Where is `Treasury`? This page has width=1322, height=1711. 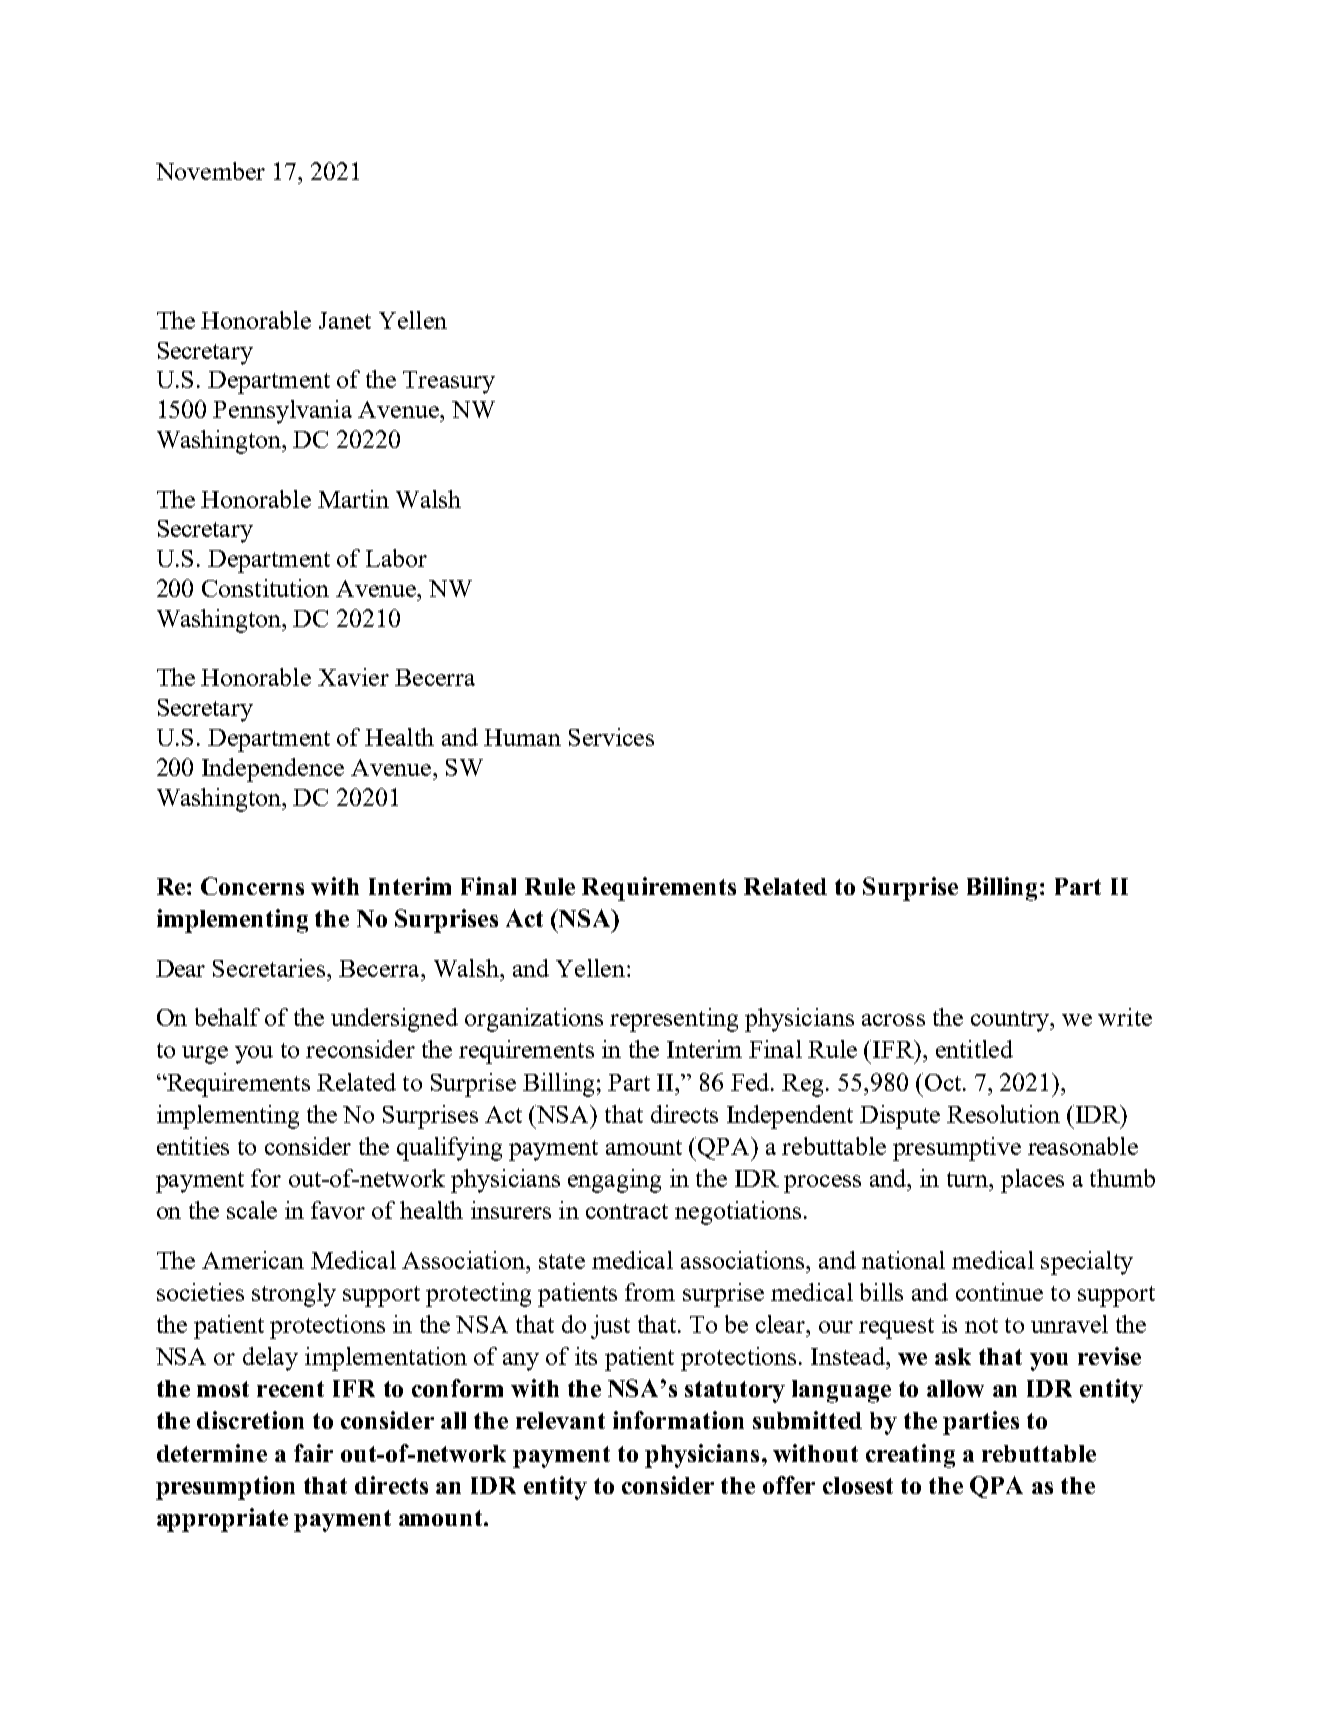 Treasury is located at coordinates (449, 382).
